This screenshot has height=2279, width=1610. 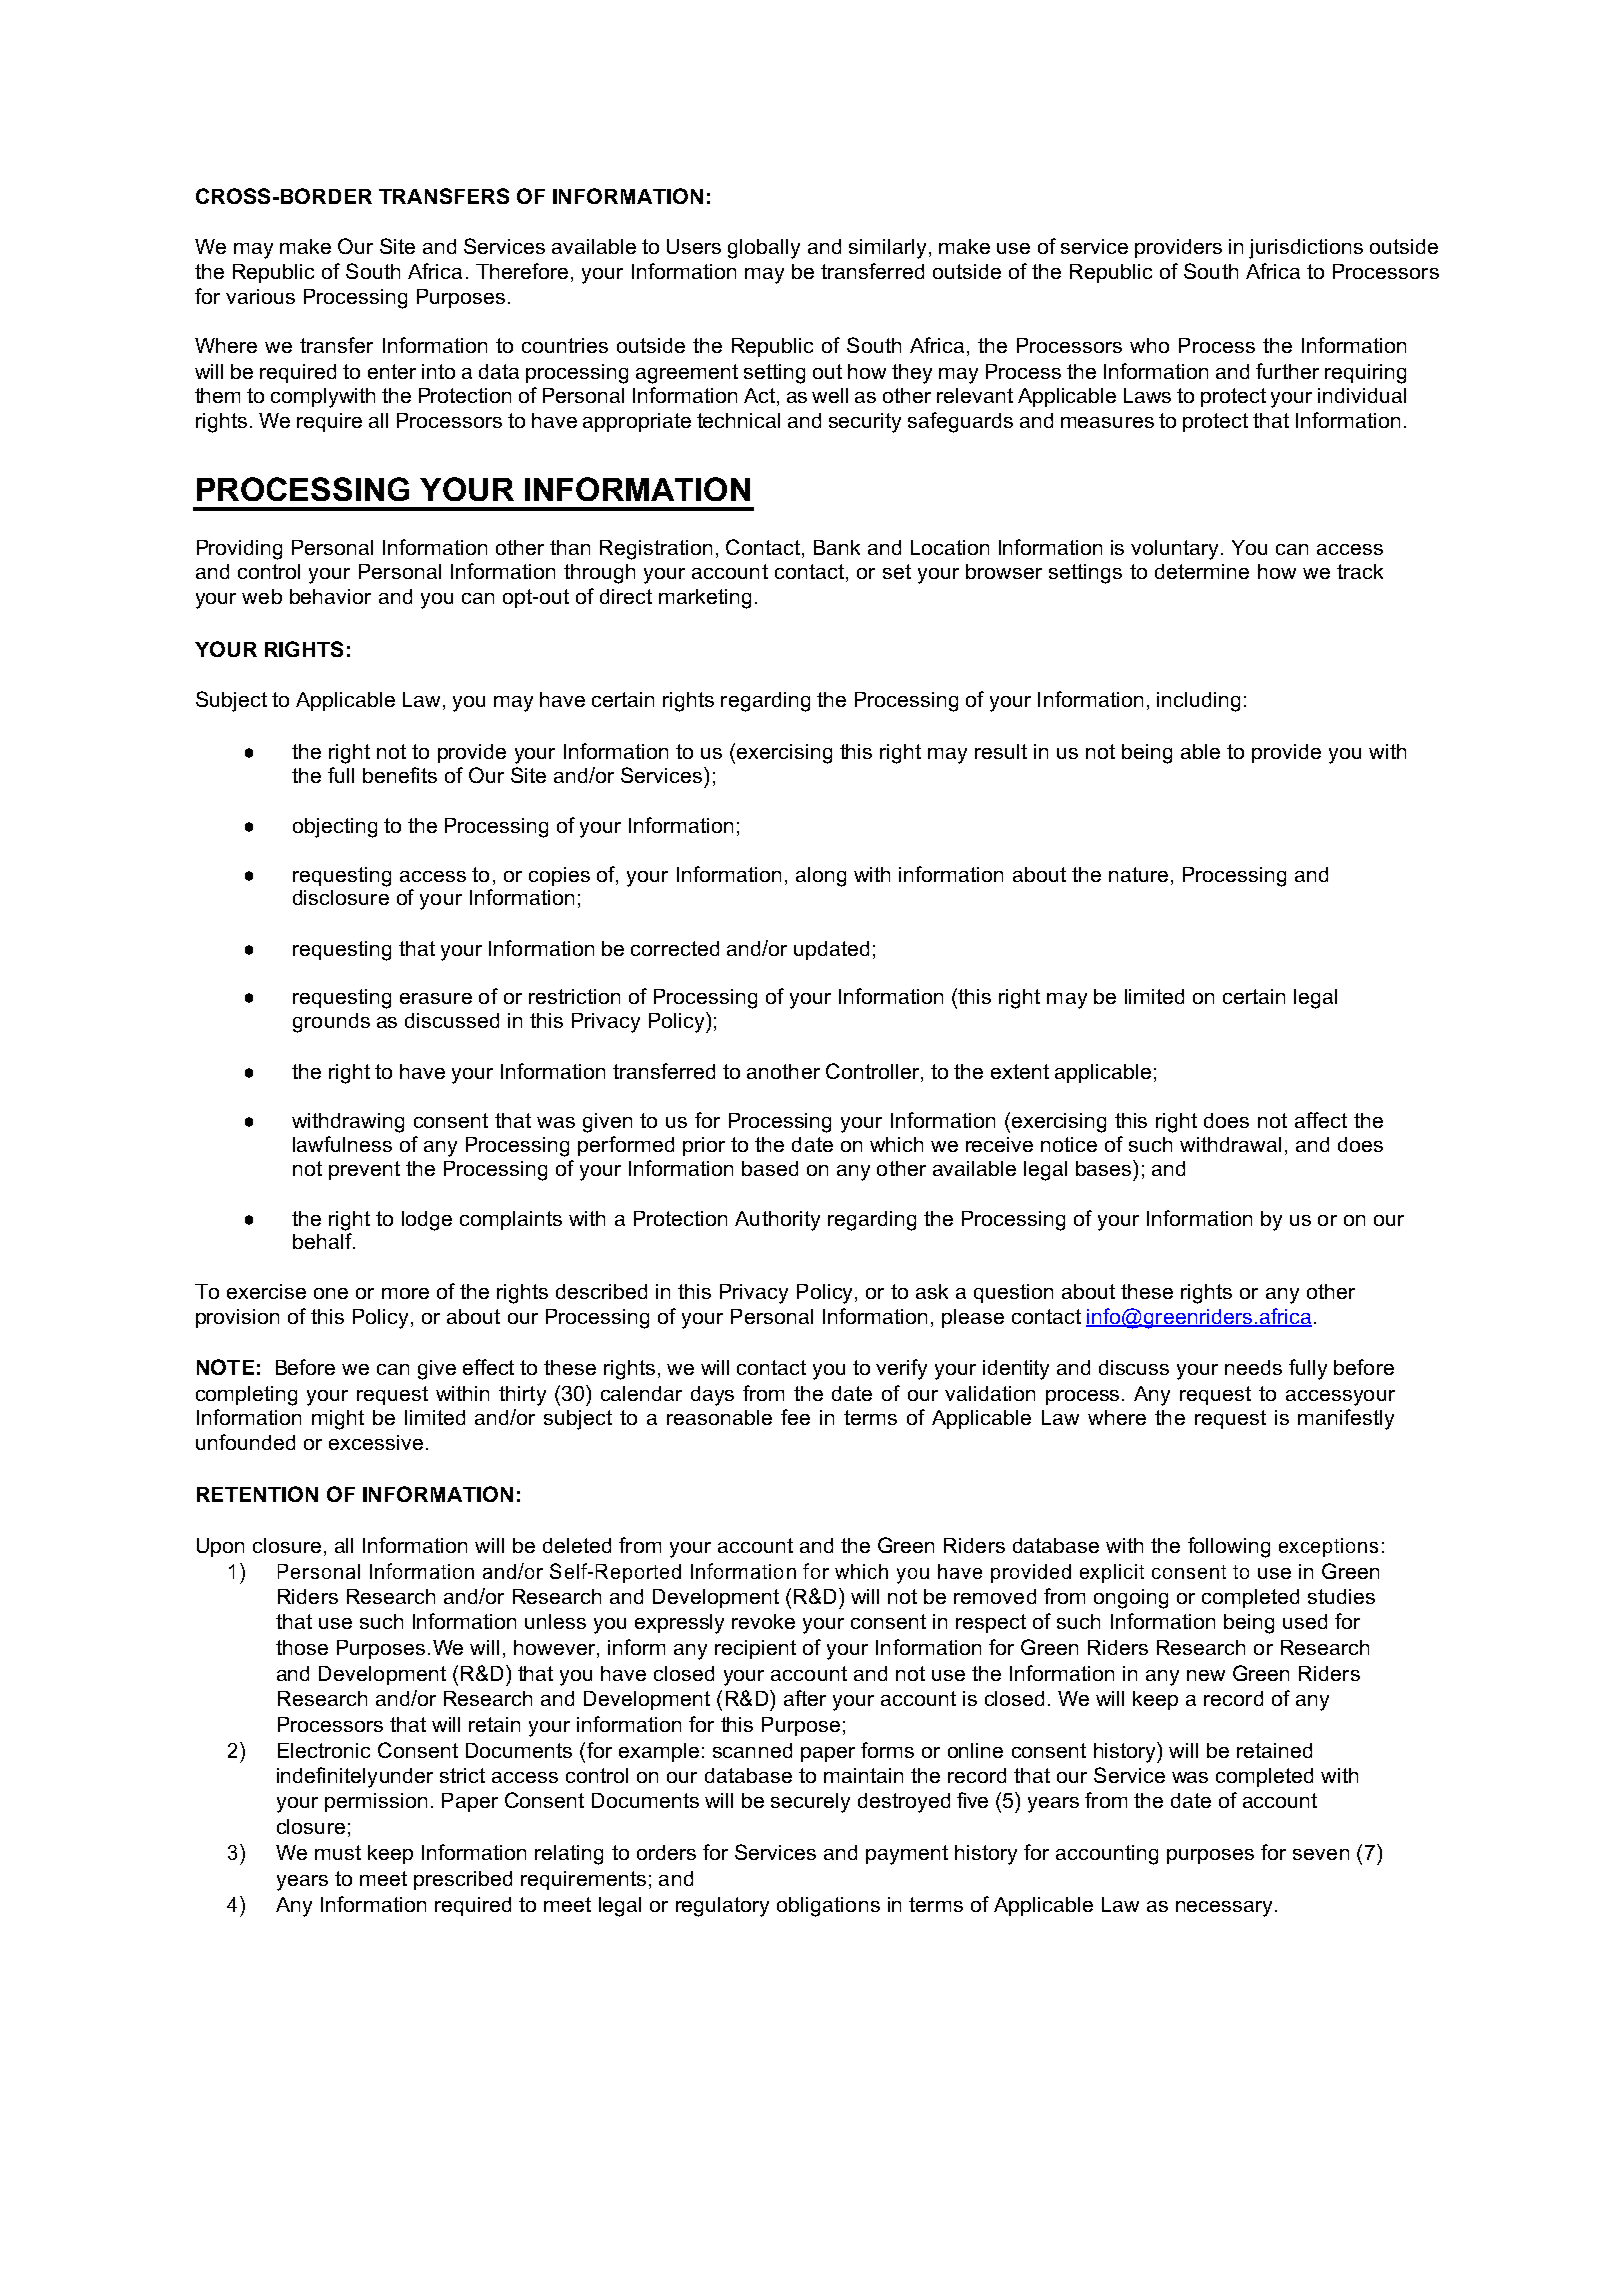 What do you see at coordinates (1138, 874) in the screenshot?
I see `nature` at bounding box center [1138, 874].
